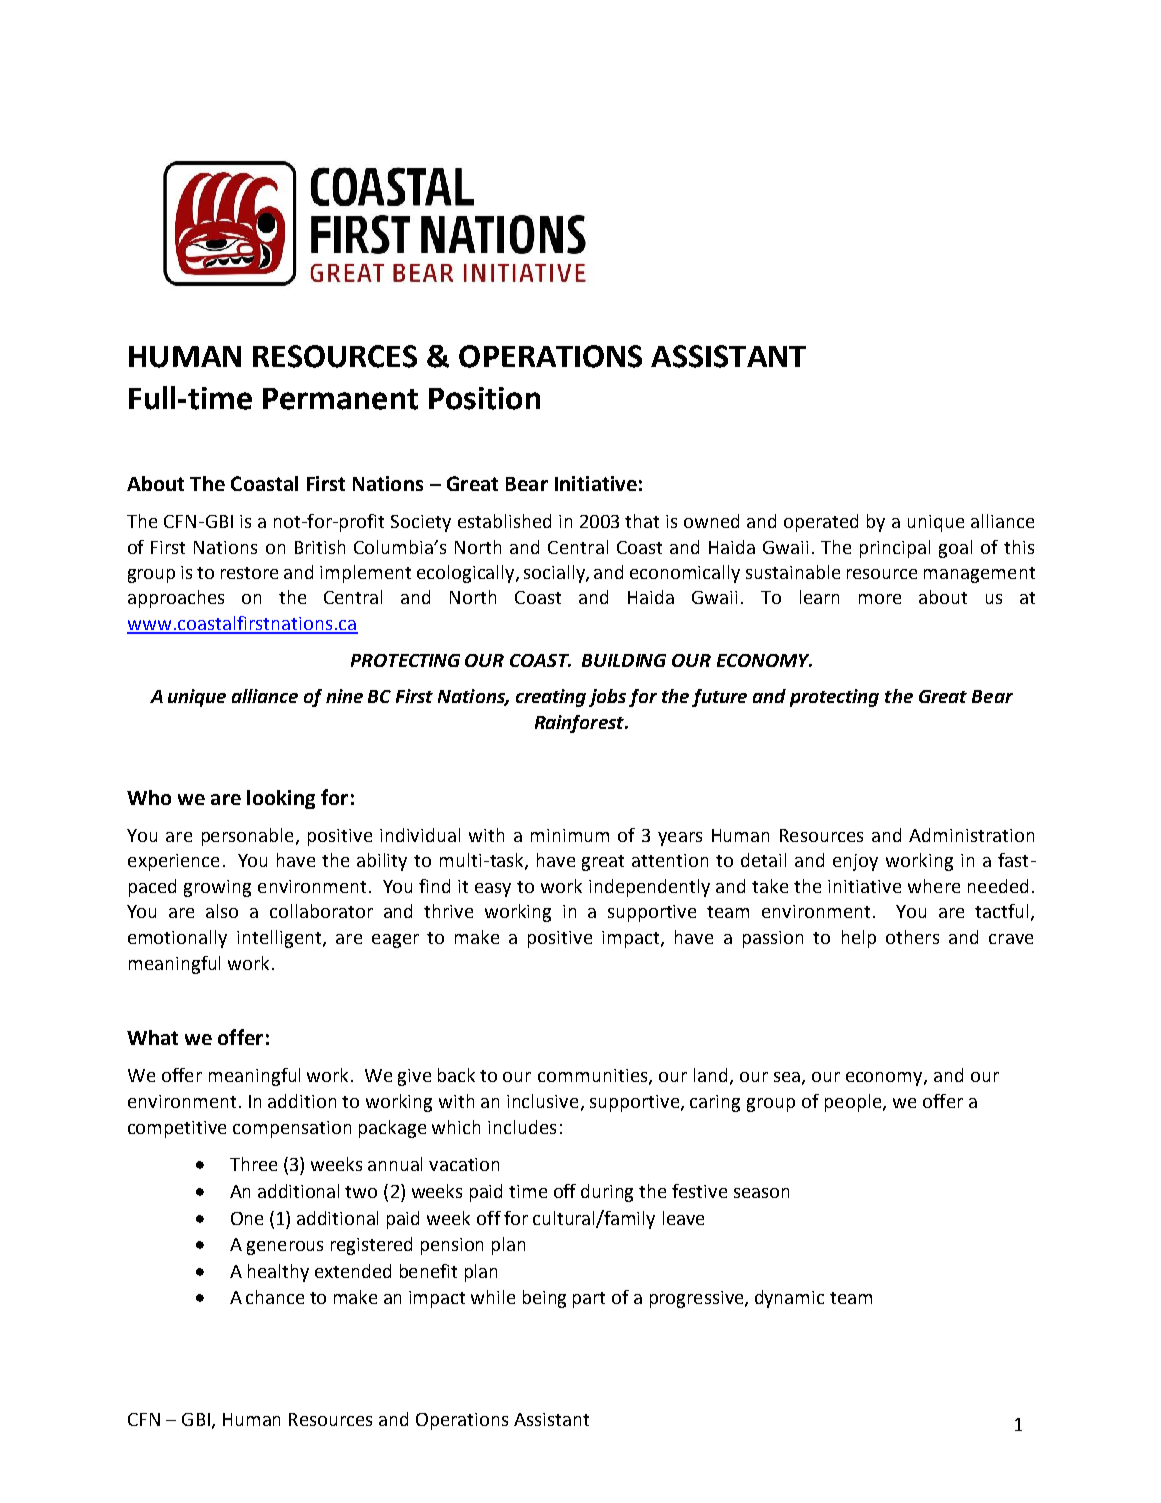  What do you see at coordinates (278, 1273) in the image?
I see `healthy` at bounding box center [278, 1273].
